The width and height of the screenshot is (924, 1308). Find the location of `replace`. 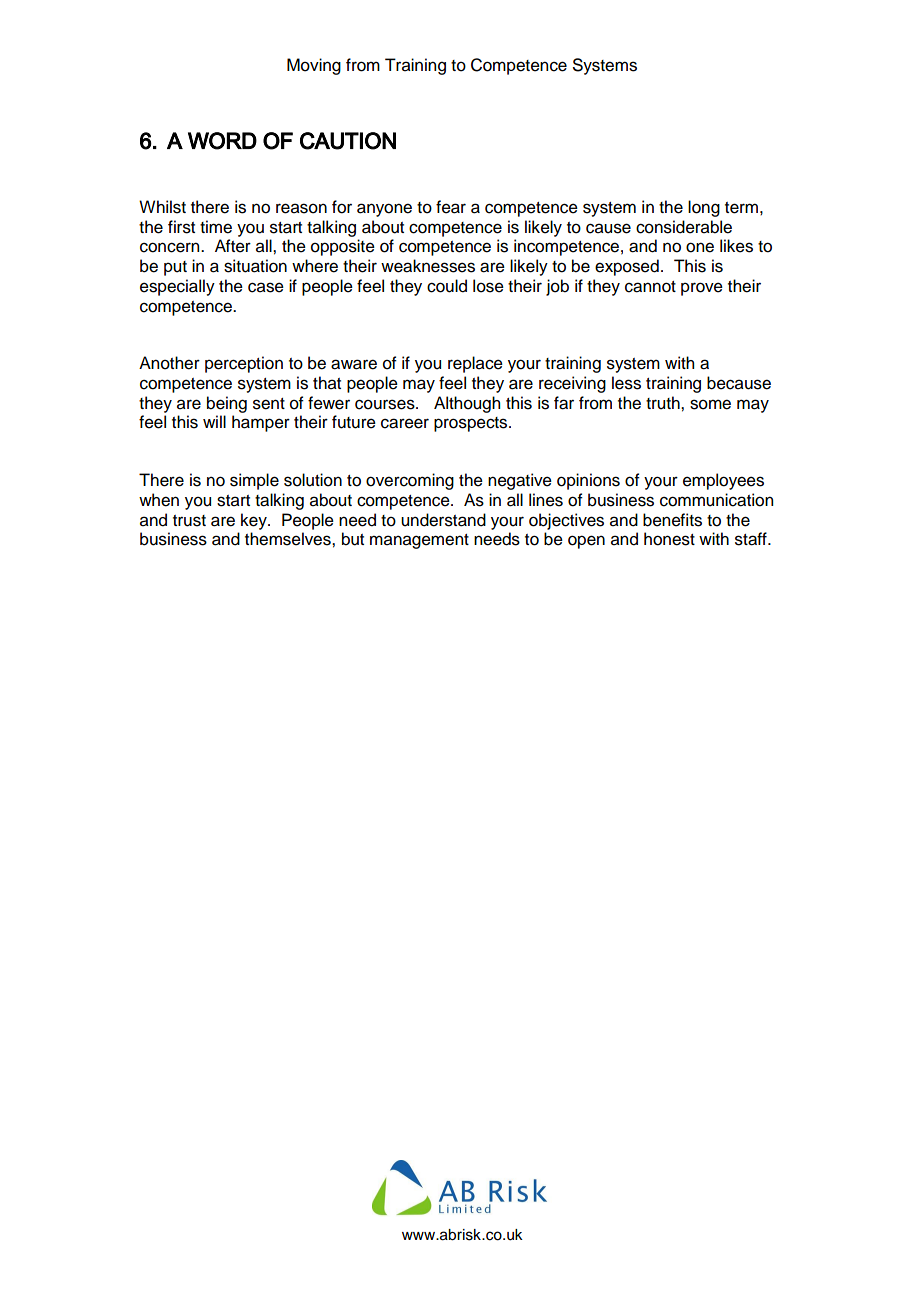

replace is located at coordinates (475, 364).
